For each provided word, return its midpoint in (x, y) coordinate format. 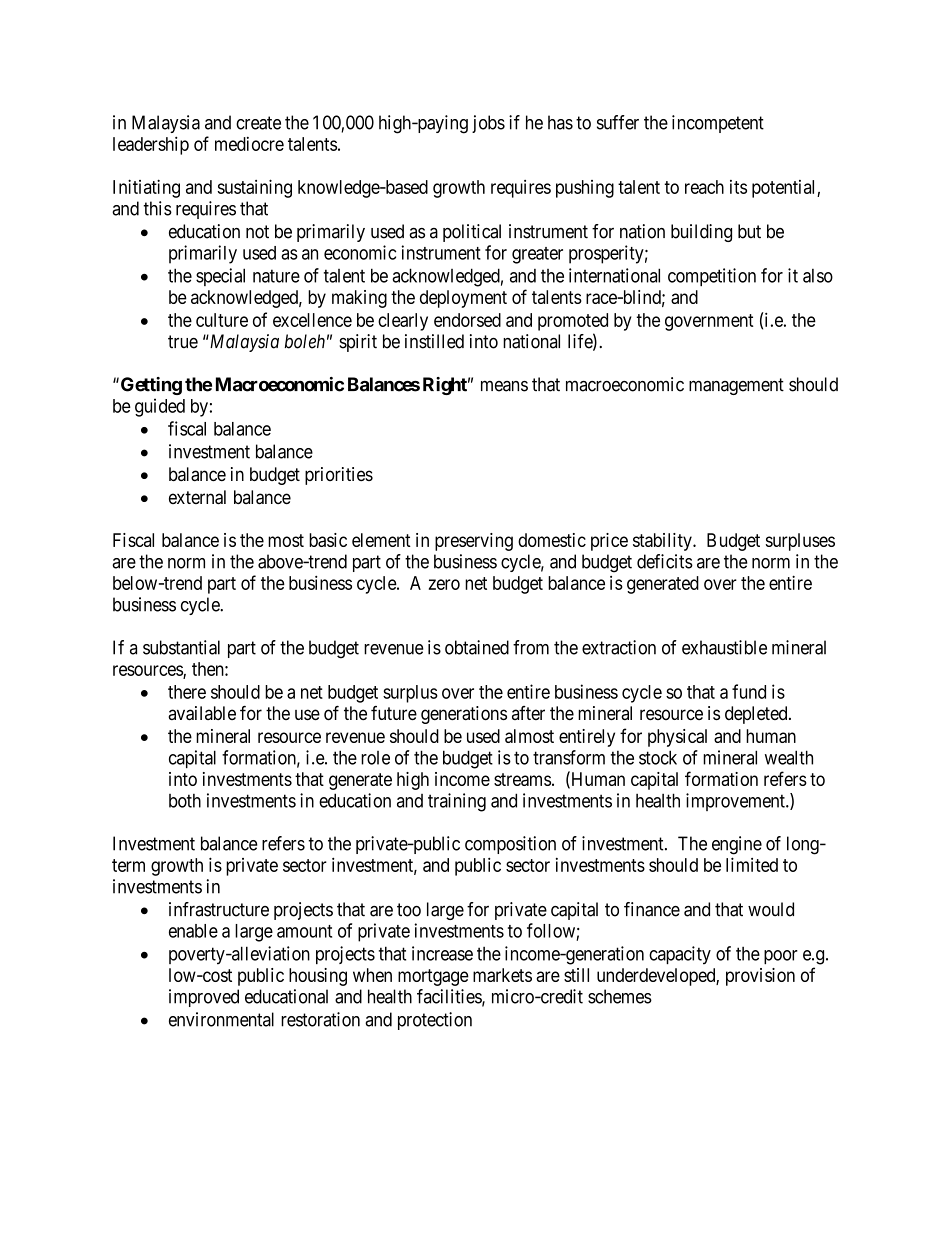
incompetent (718, 124)
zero (444, 584)
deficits (665, 561)
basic (328, 540)
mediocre (249, 144)
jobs (488, 124)
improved (204, 998)
